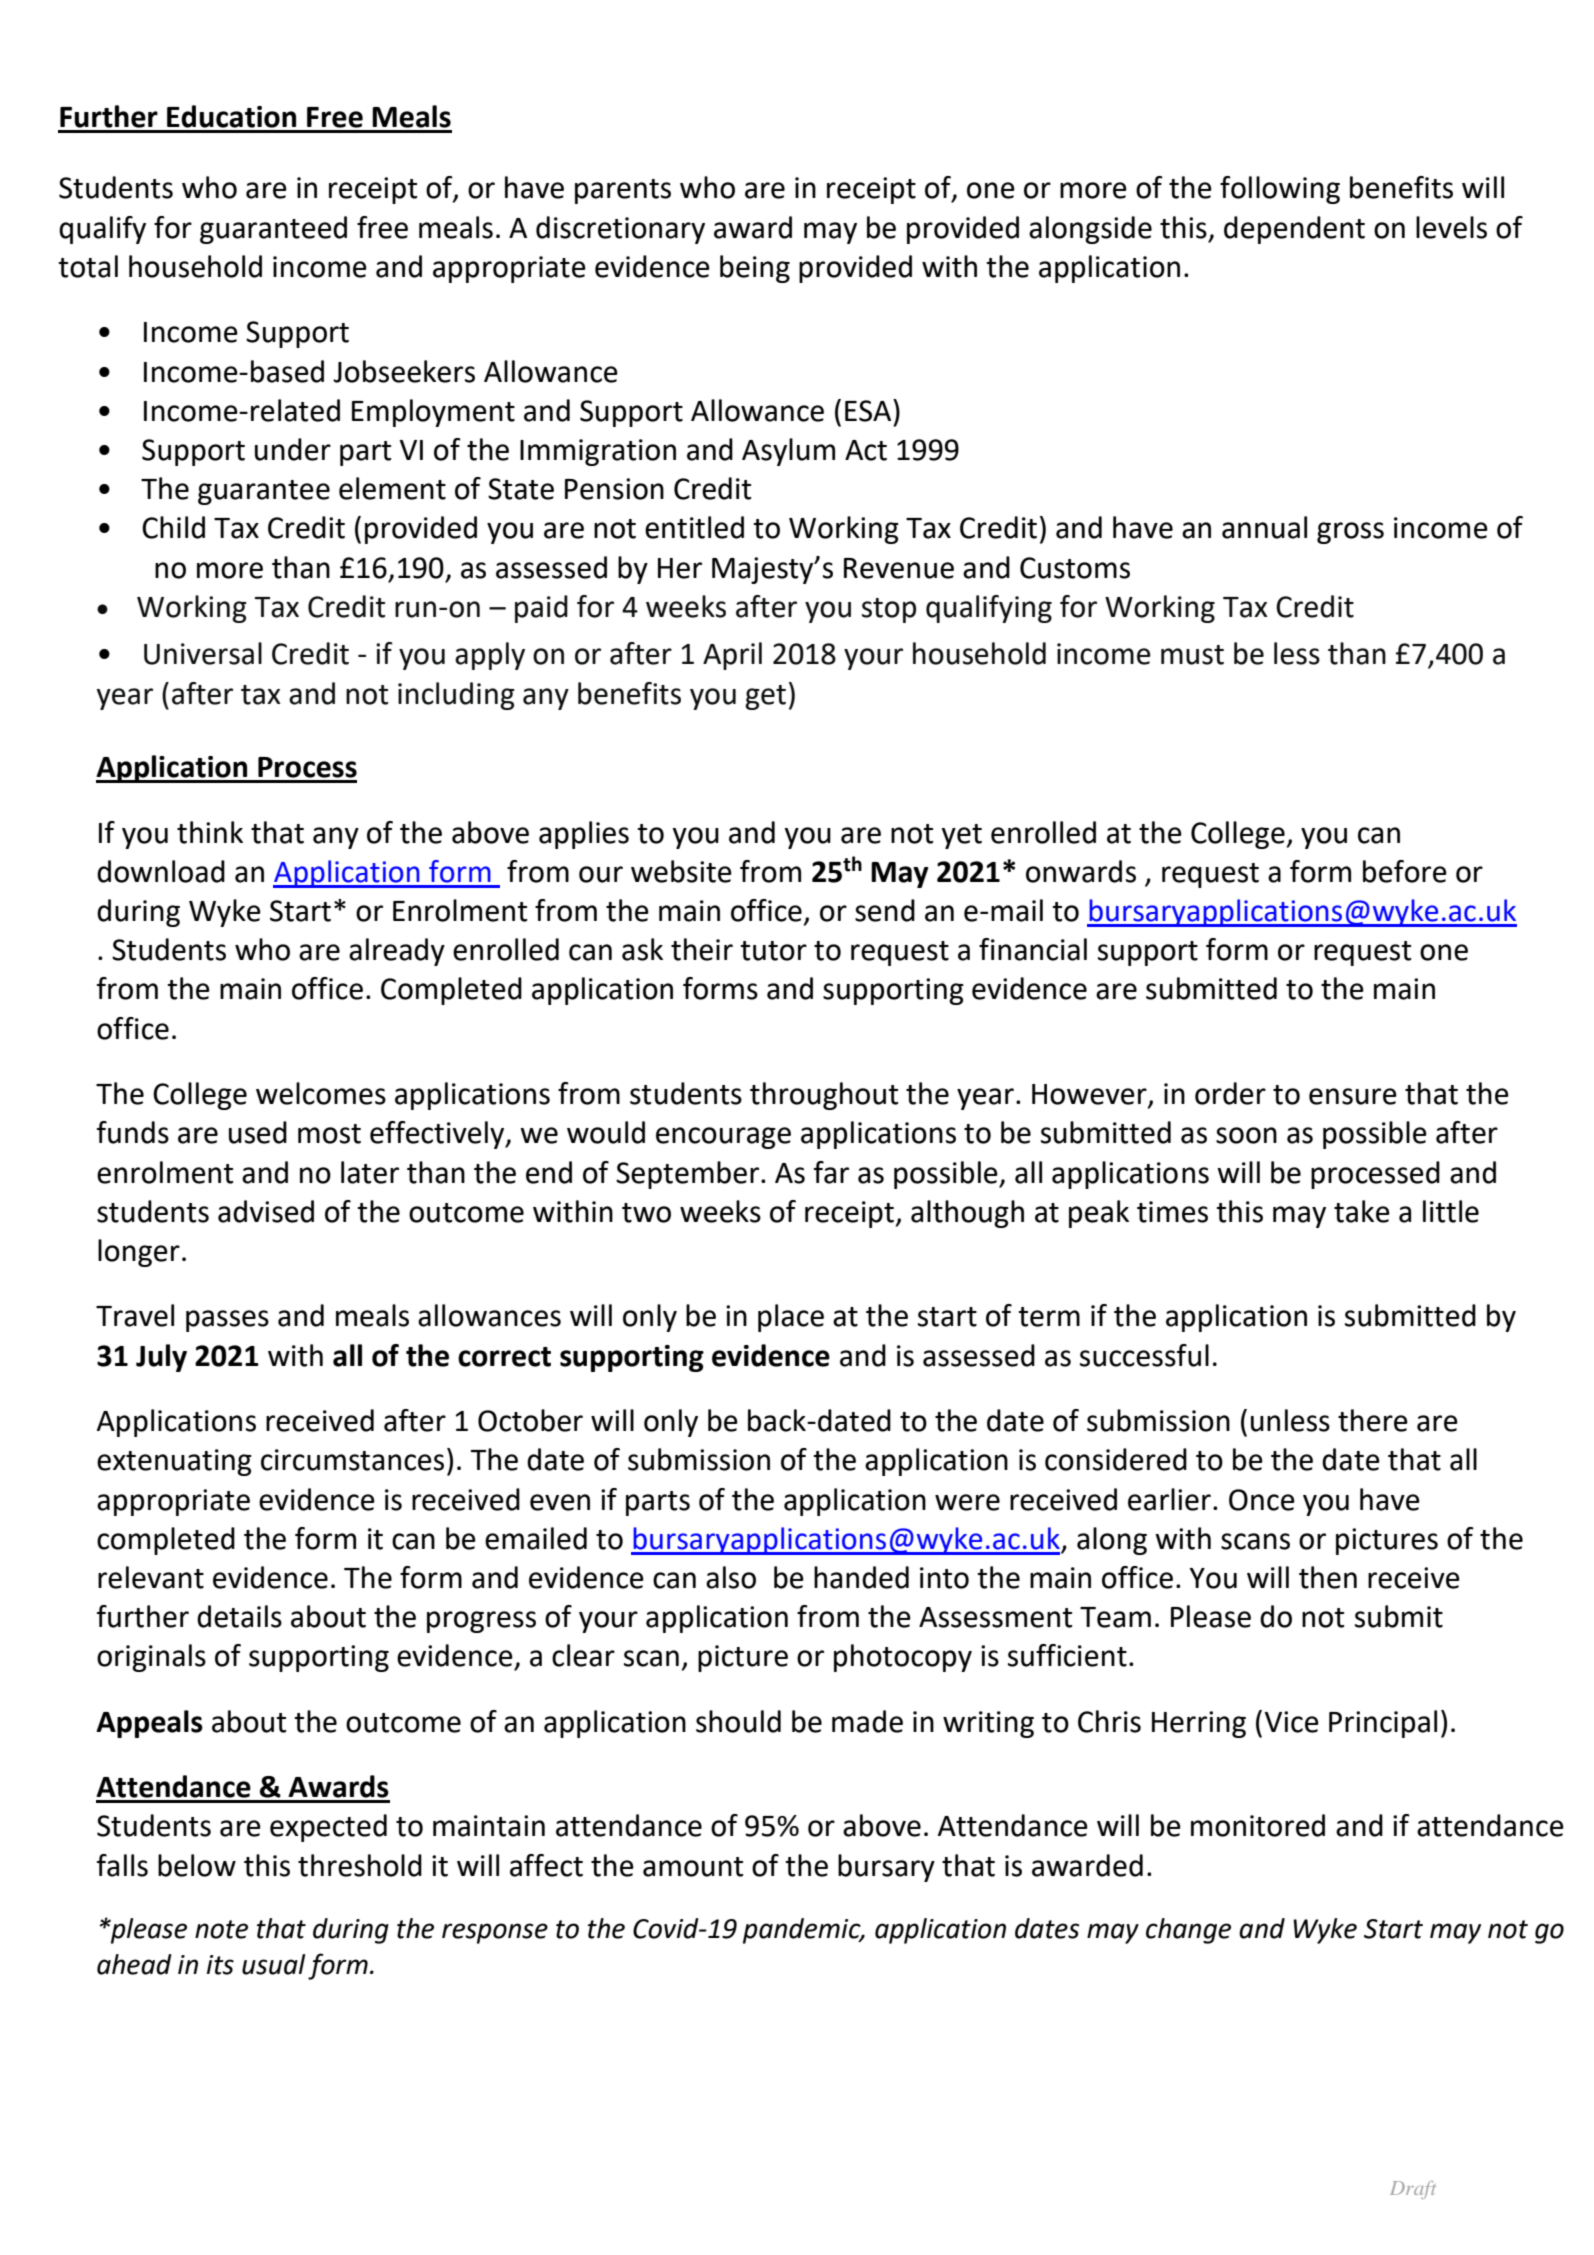 The height and width of the document is (2255, 1594). I want to click on usual, so click(273, 1964).
